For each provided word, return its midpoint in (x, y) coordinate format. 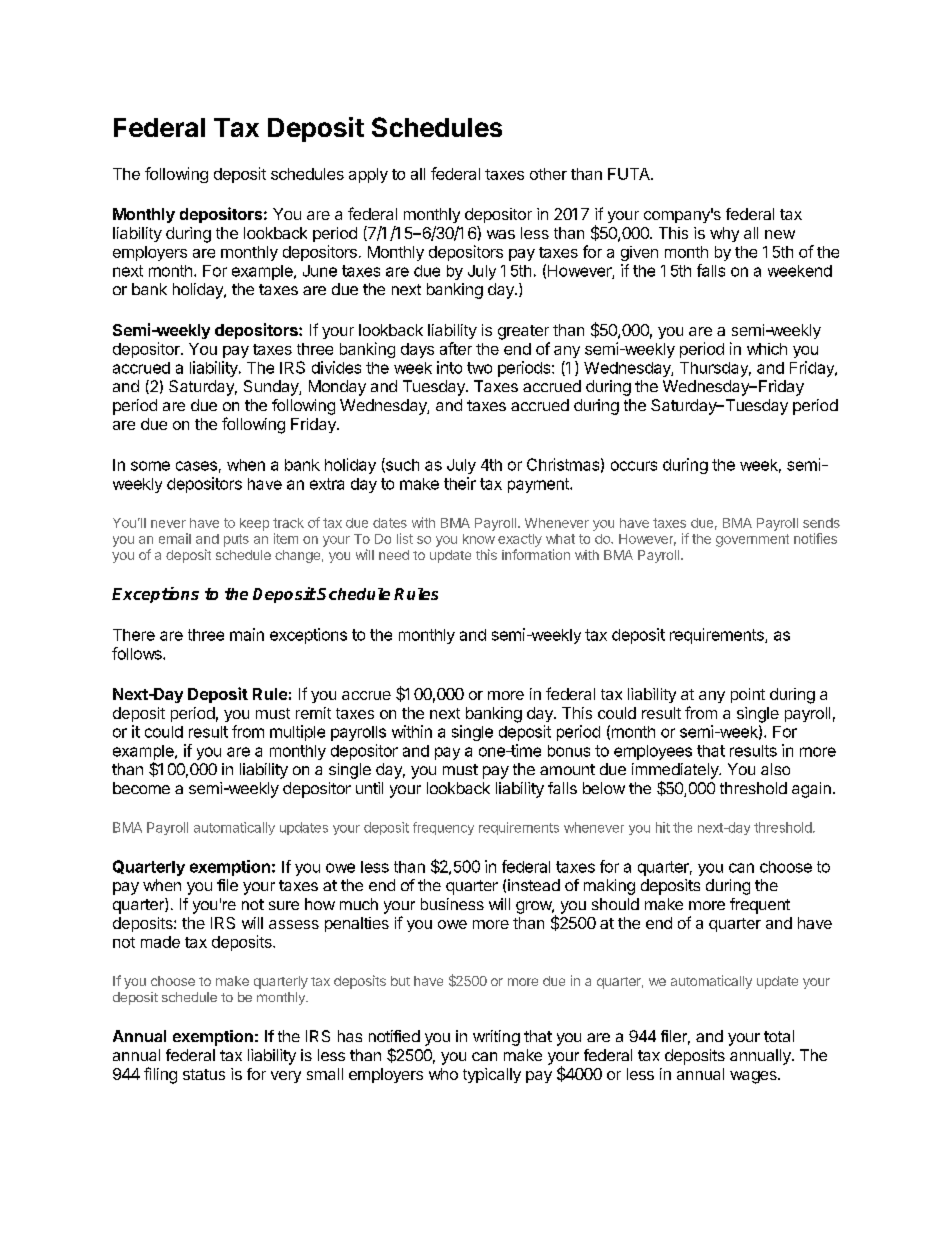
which (767, 349)
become (141, 788)
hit (663, 827)
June (320, 271)
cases (196, 466)
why (724, 234)
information (536, 554)
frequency (443, 828)
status (204, 1074)
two (479, 368)
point (748, 695)
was (501, 234)
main (247, 634)
